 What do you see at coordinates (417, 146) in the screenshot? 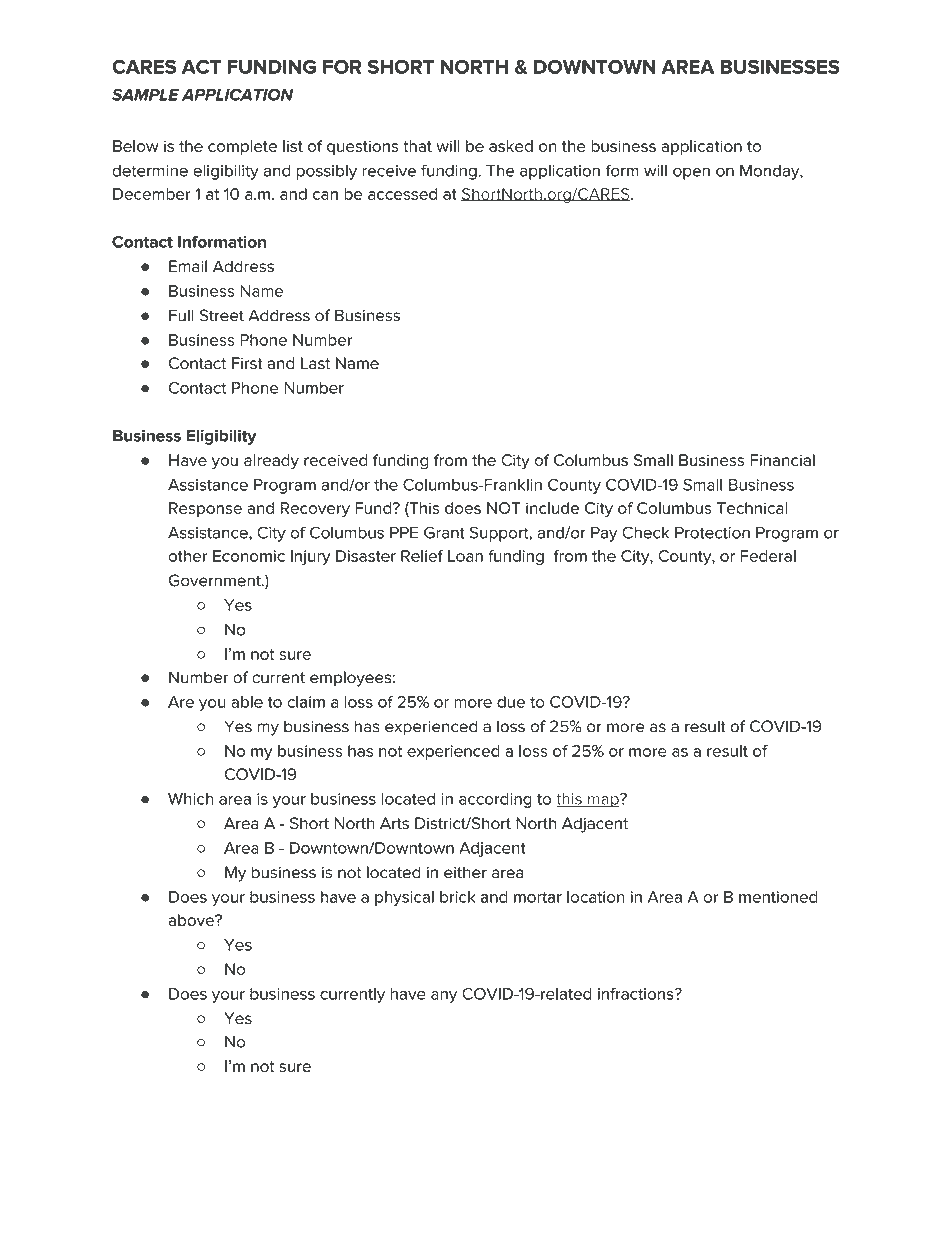
I see `that` at bounding box center [417, 146].
